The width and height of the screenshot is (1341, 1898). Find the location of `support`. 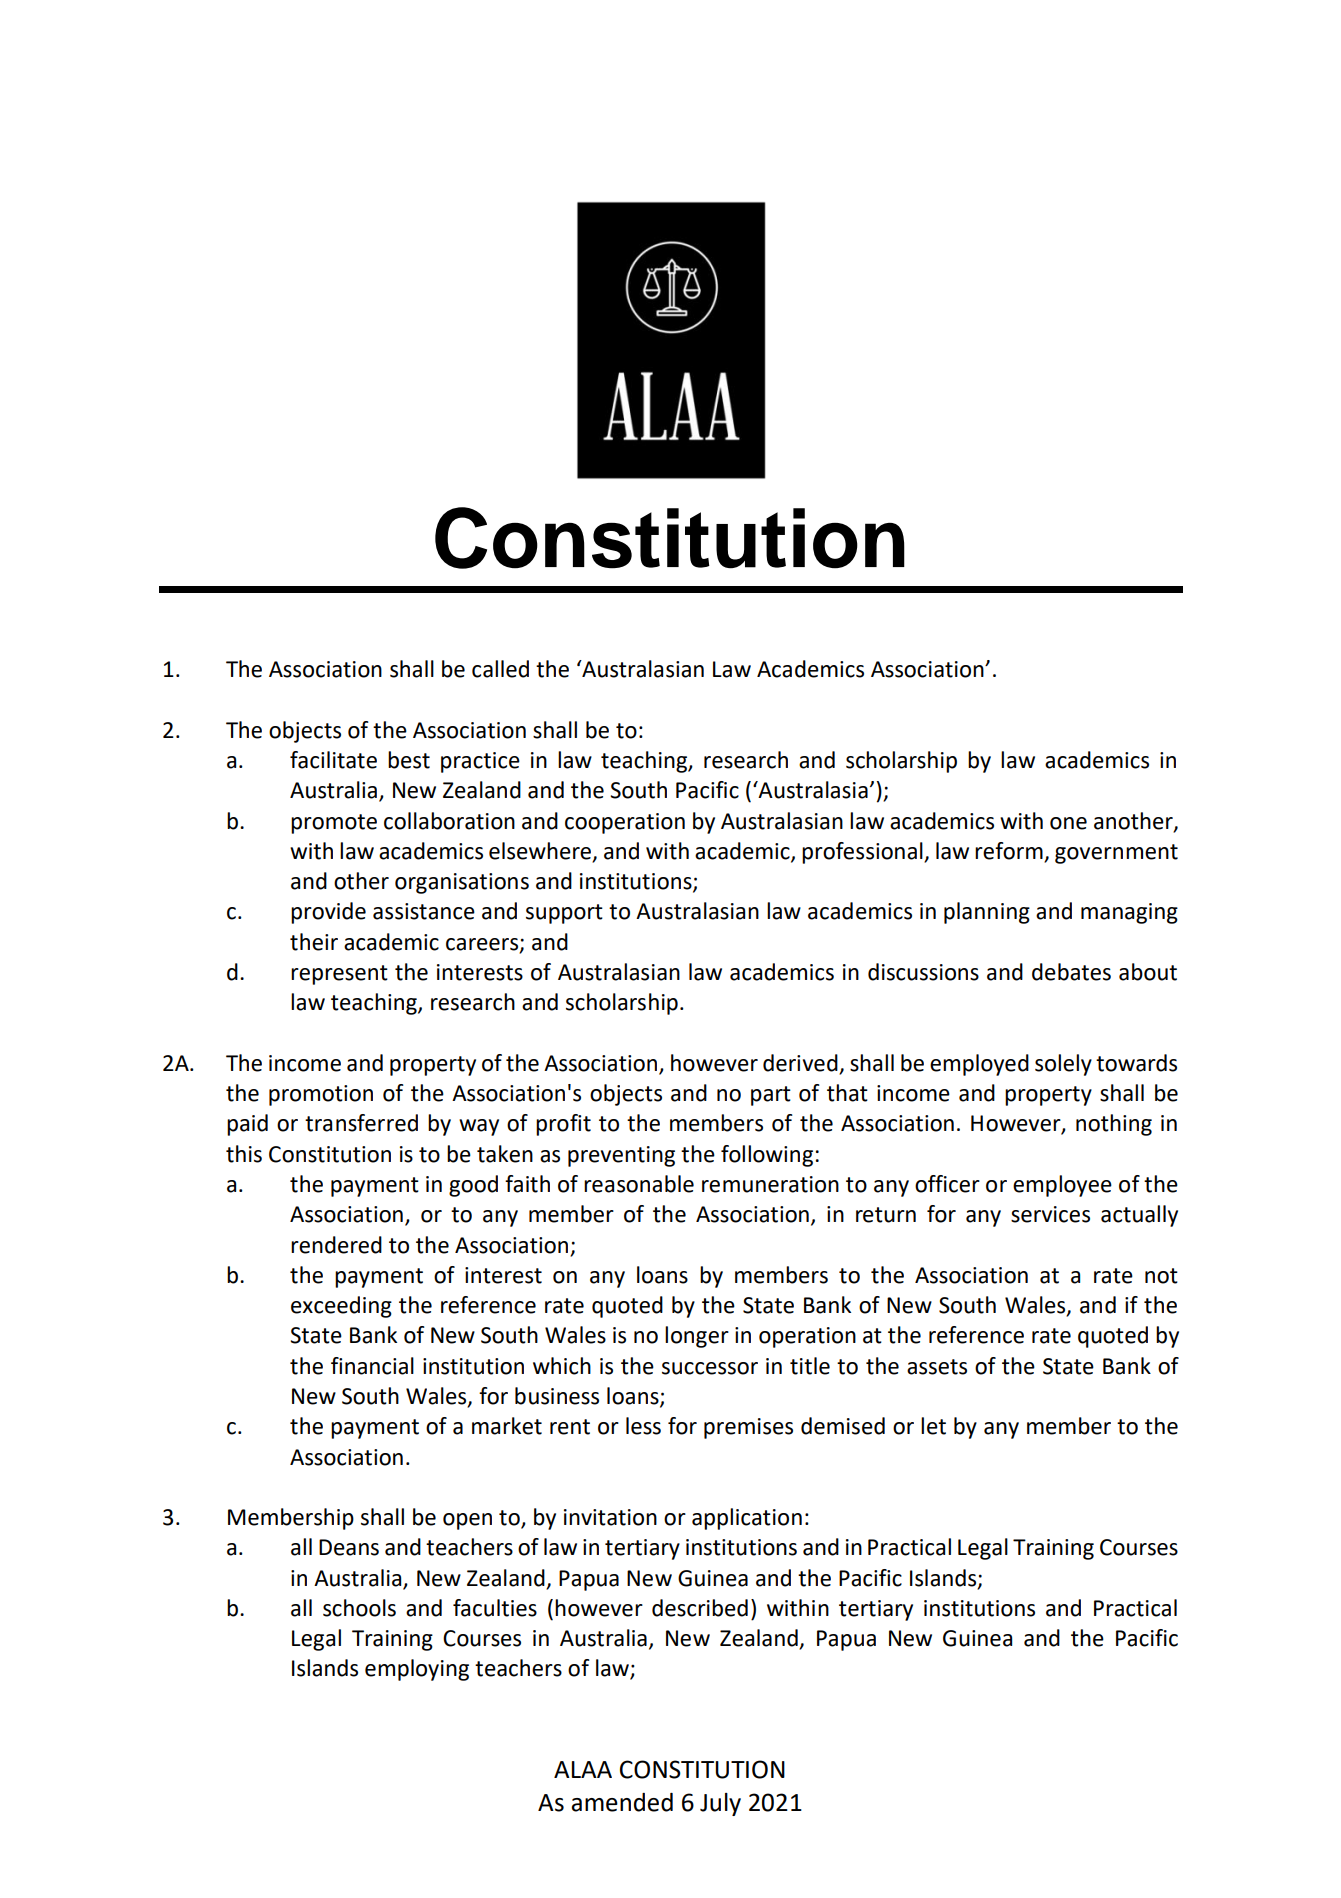

support is located at coordinates (564, 914).
